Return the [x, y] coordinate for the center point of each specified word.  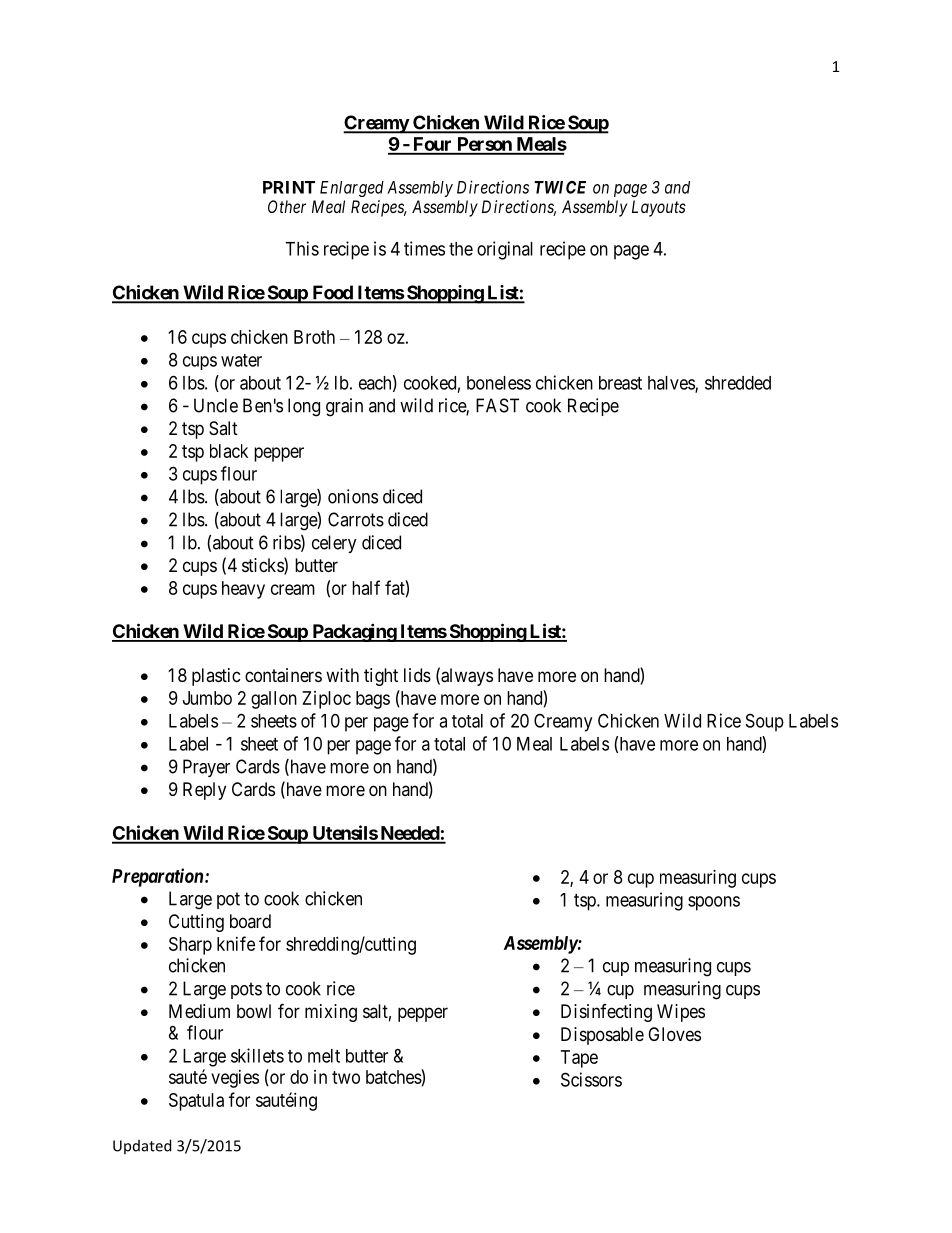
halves [672, 384]
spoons [714, 903]
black [229, 451]
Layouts [659, 208]
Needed [409, 834]
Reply [204, 791]
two [346, 1077]
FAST [497, 405]
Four [432, 145]
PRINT [289, 187]
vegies [235, 1079]
